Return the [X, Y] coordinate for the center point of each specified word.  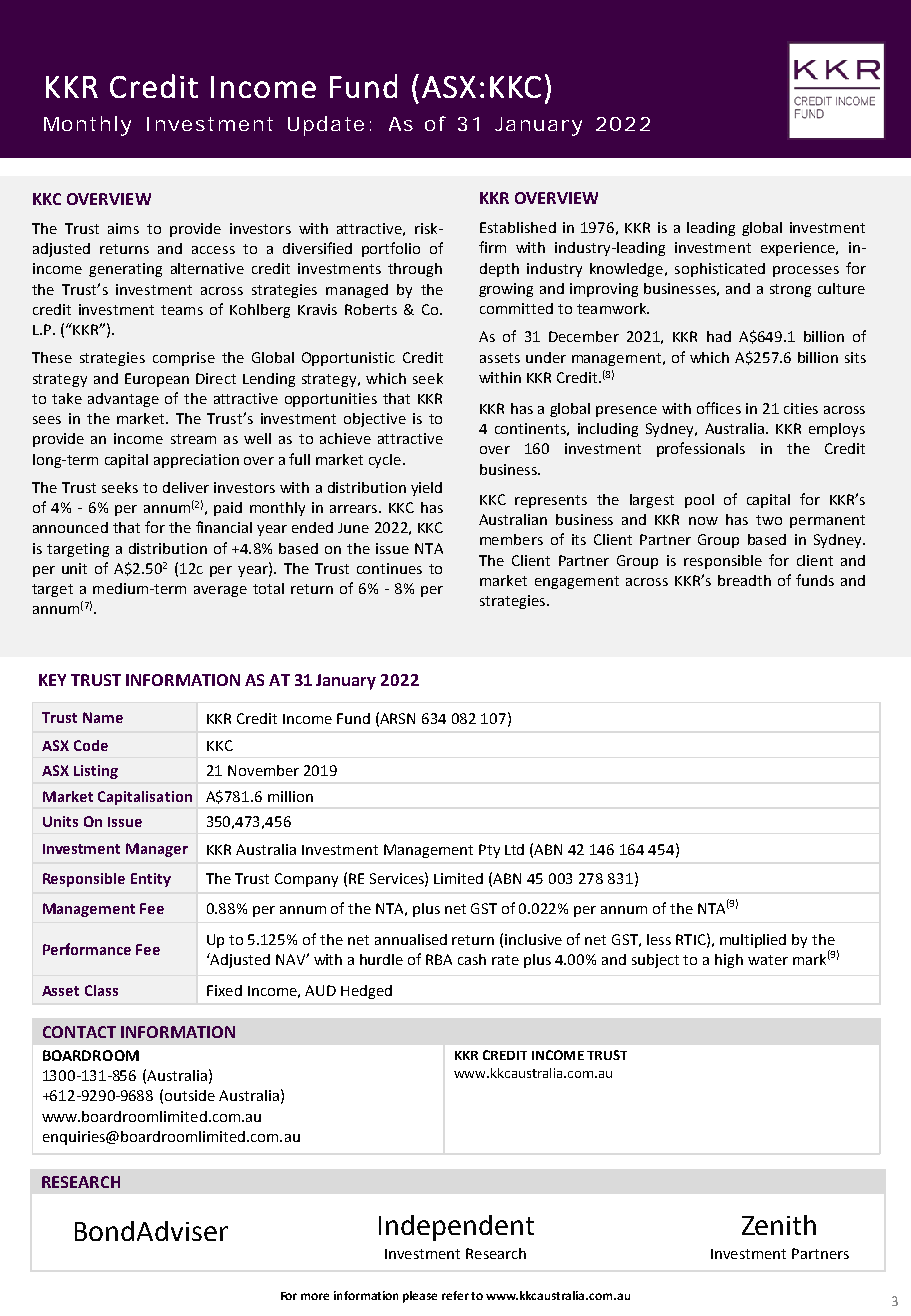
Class [101, 990]
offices [719, 408]
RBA [439, 959]
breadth [744, 580]
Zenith [779, 1225]
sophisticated [720, 270]
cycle [385, 461]
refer [455, 1295]
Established [518, 227]
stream [193, 439]
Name [103, 717]
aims [123, 228]
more [315, 1296]
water [768, 960]
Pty [489, 851]
